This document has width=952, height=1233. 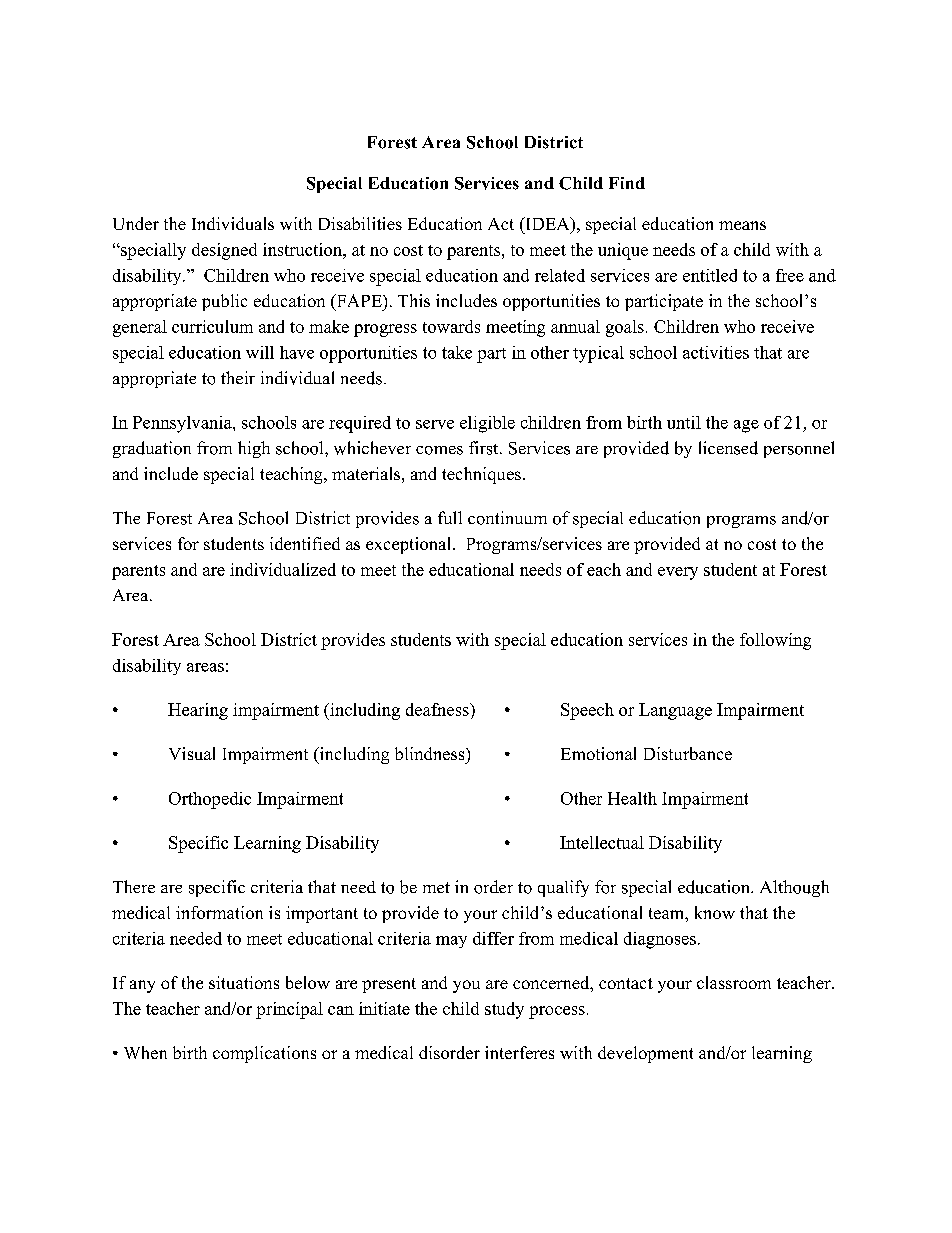 I want to click on exceptional, so click(x=408, y=545).
